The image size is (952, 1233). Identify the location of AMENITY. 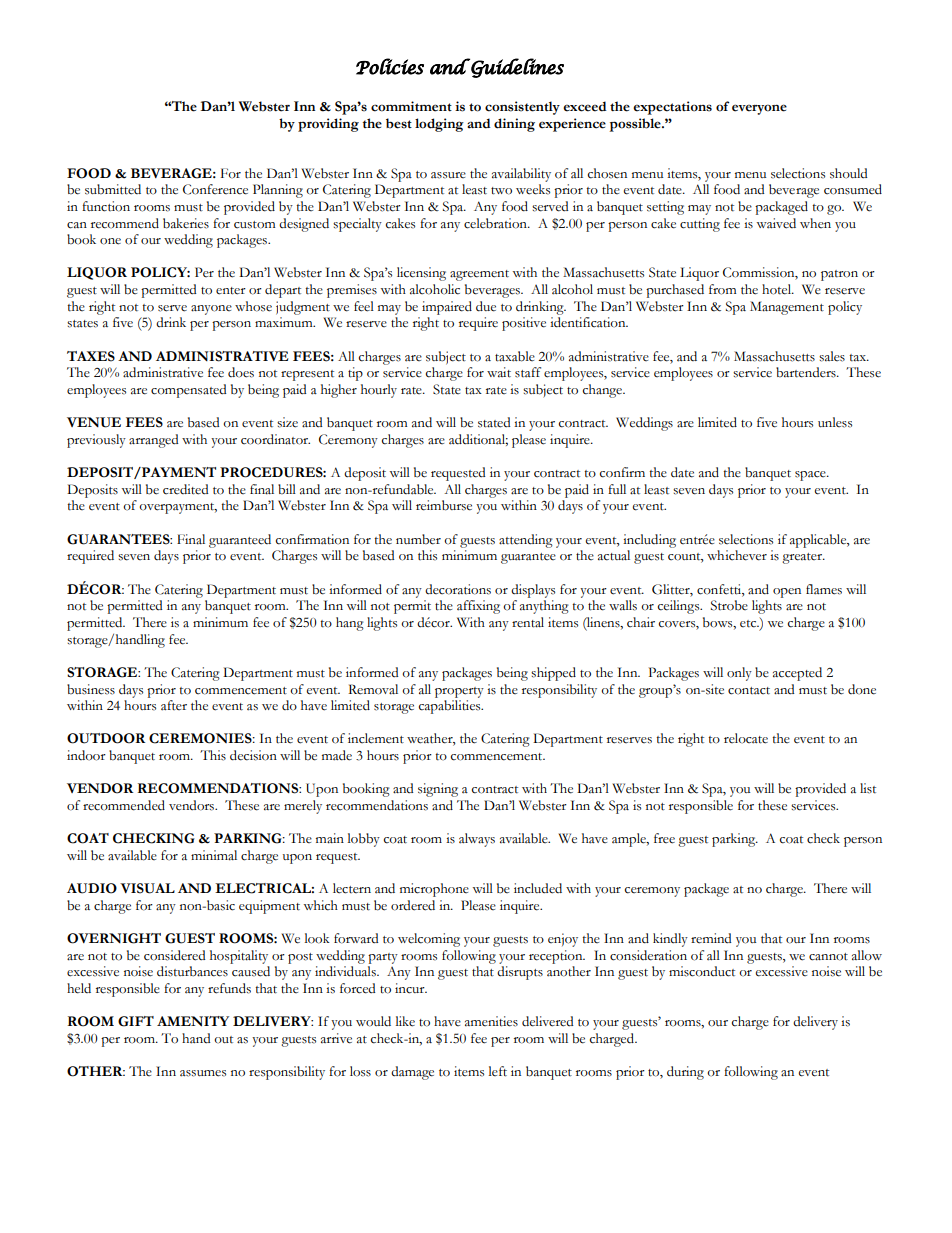
(193, 1021).
